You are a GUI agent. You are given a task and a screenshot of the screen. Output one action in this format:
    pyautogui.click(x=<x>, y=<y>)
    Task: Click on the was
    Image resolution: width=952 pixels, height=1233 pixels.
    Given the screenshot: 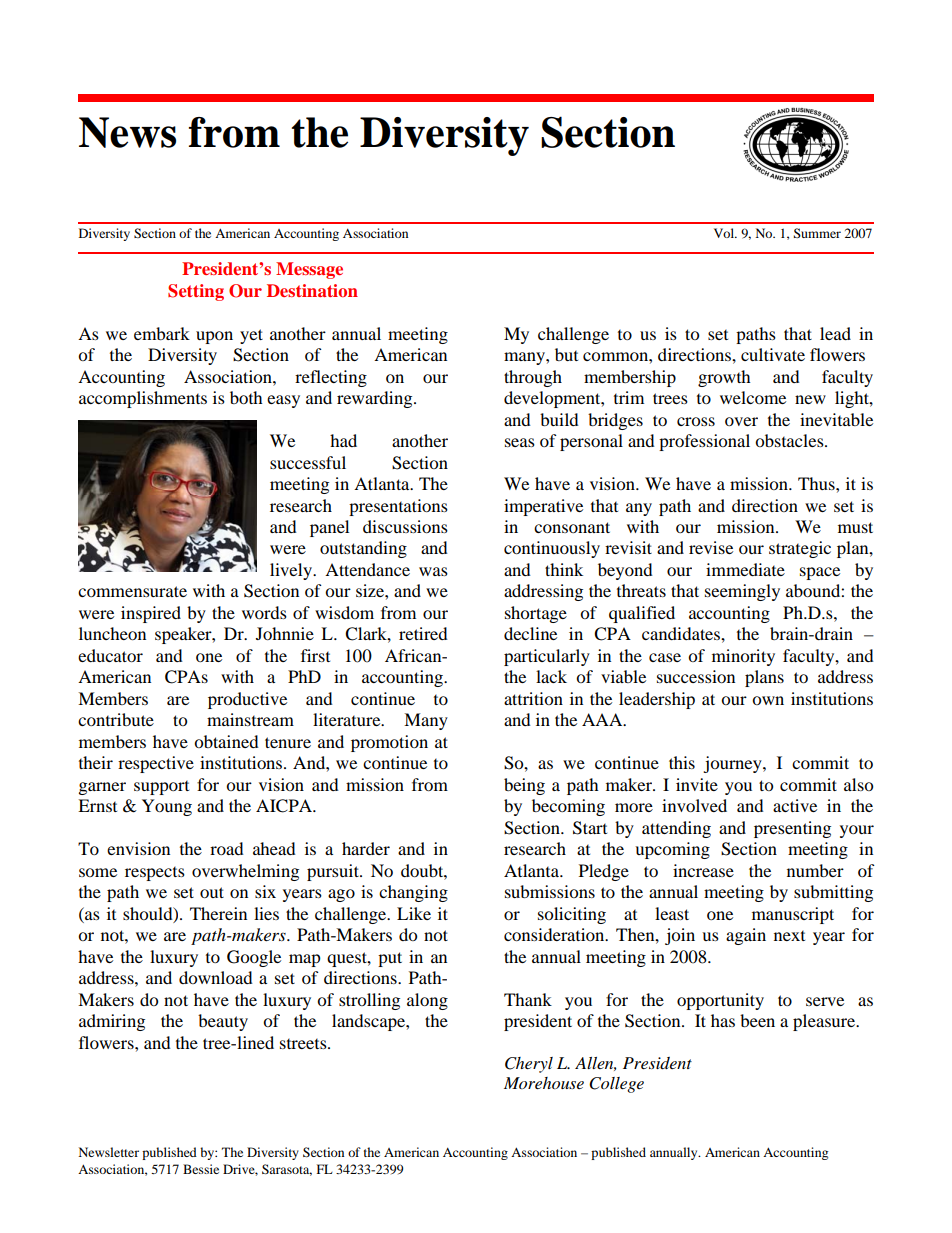 What is the action you would take?
    pyautogui.click(x=433, y=571)
